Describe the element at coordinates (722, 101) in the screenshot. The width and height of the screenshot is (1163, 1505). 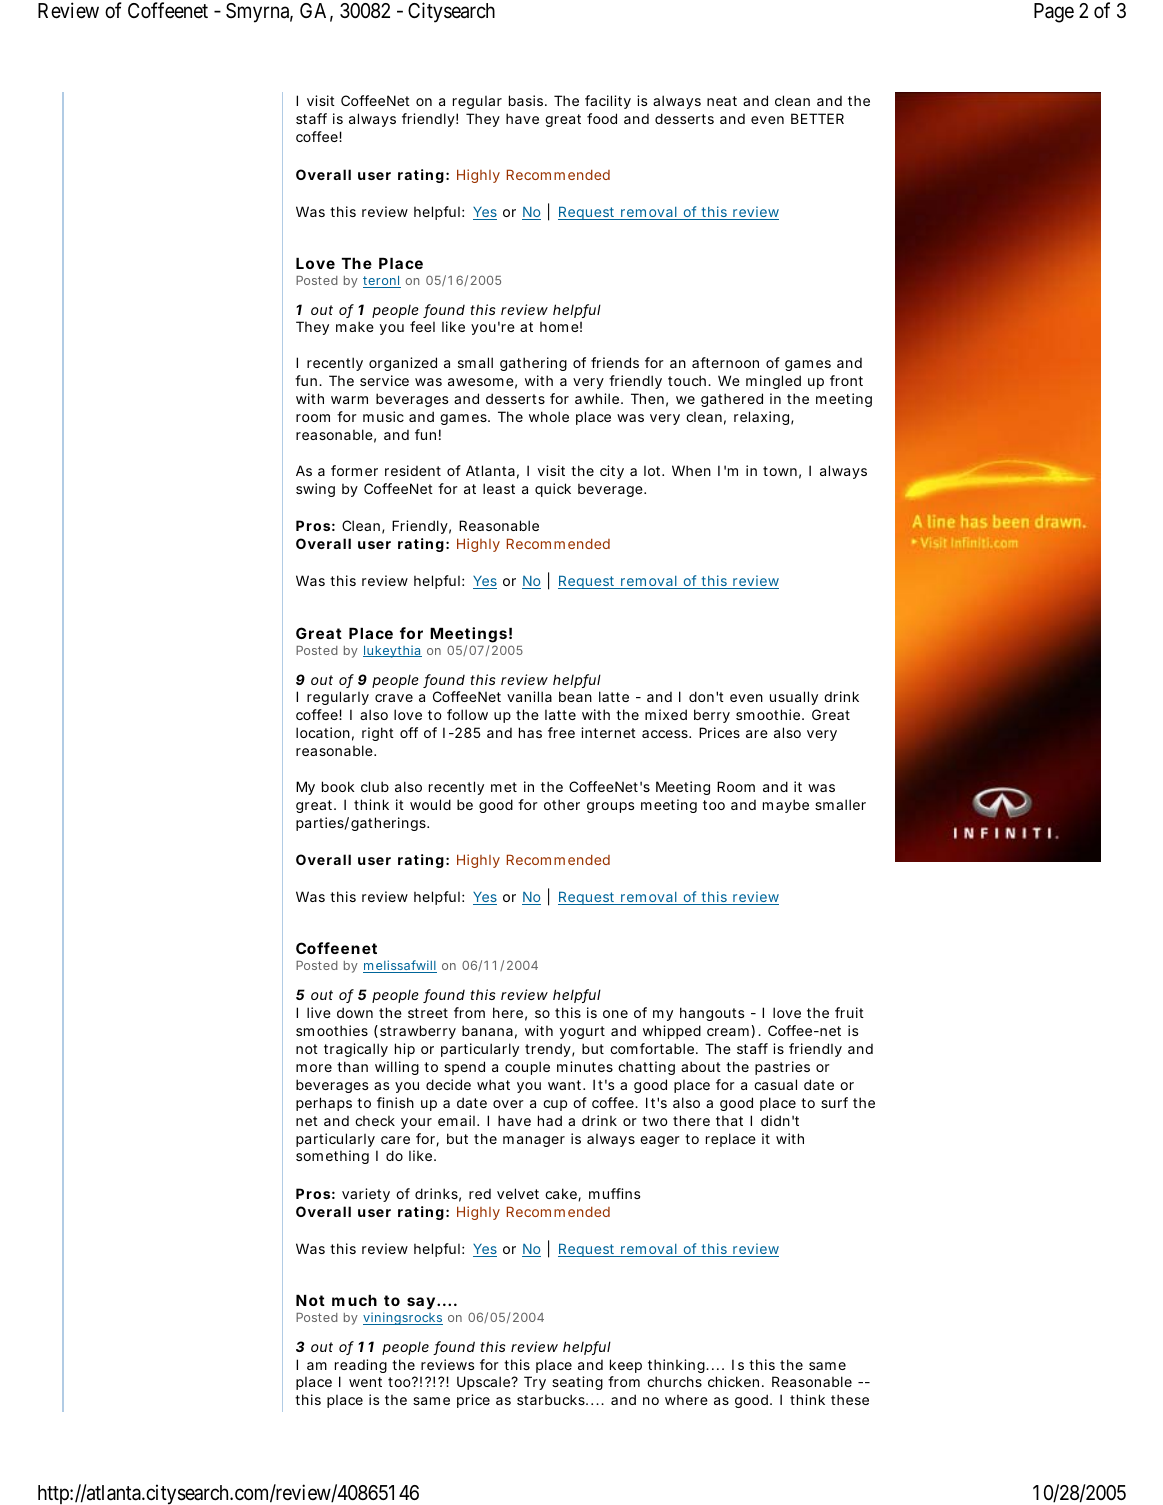
I see `neat` at that location.
